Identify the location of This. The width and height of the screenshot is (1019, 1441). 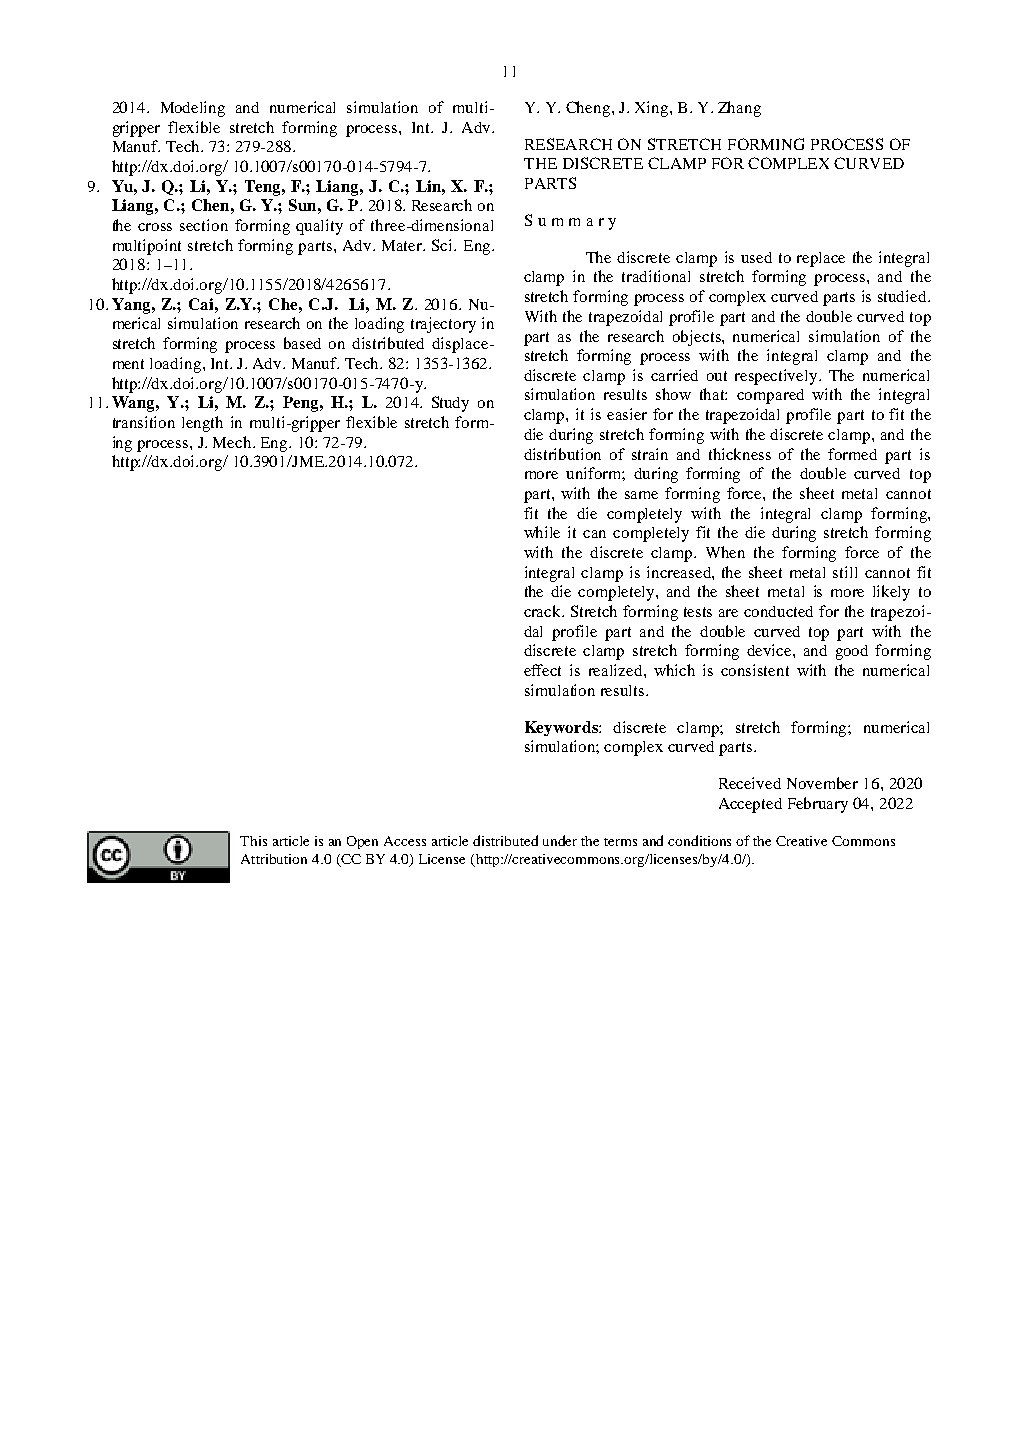
(253, 841).
